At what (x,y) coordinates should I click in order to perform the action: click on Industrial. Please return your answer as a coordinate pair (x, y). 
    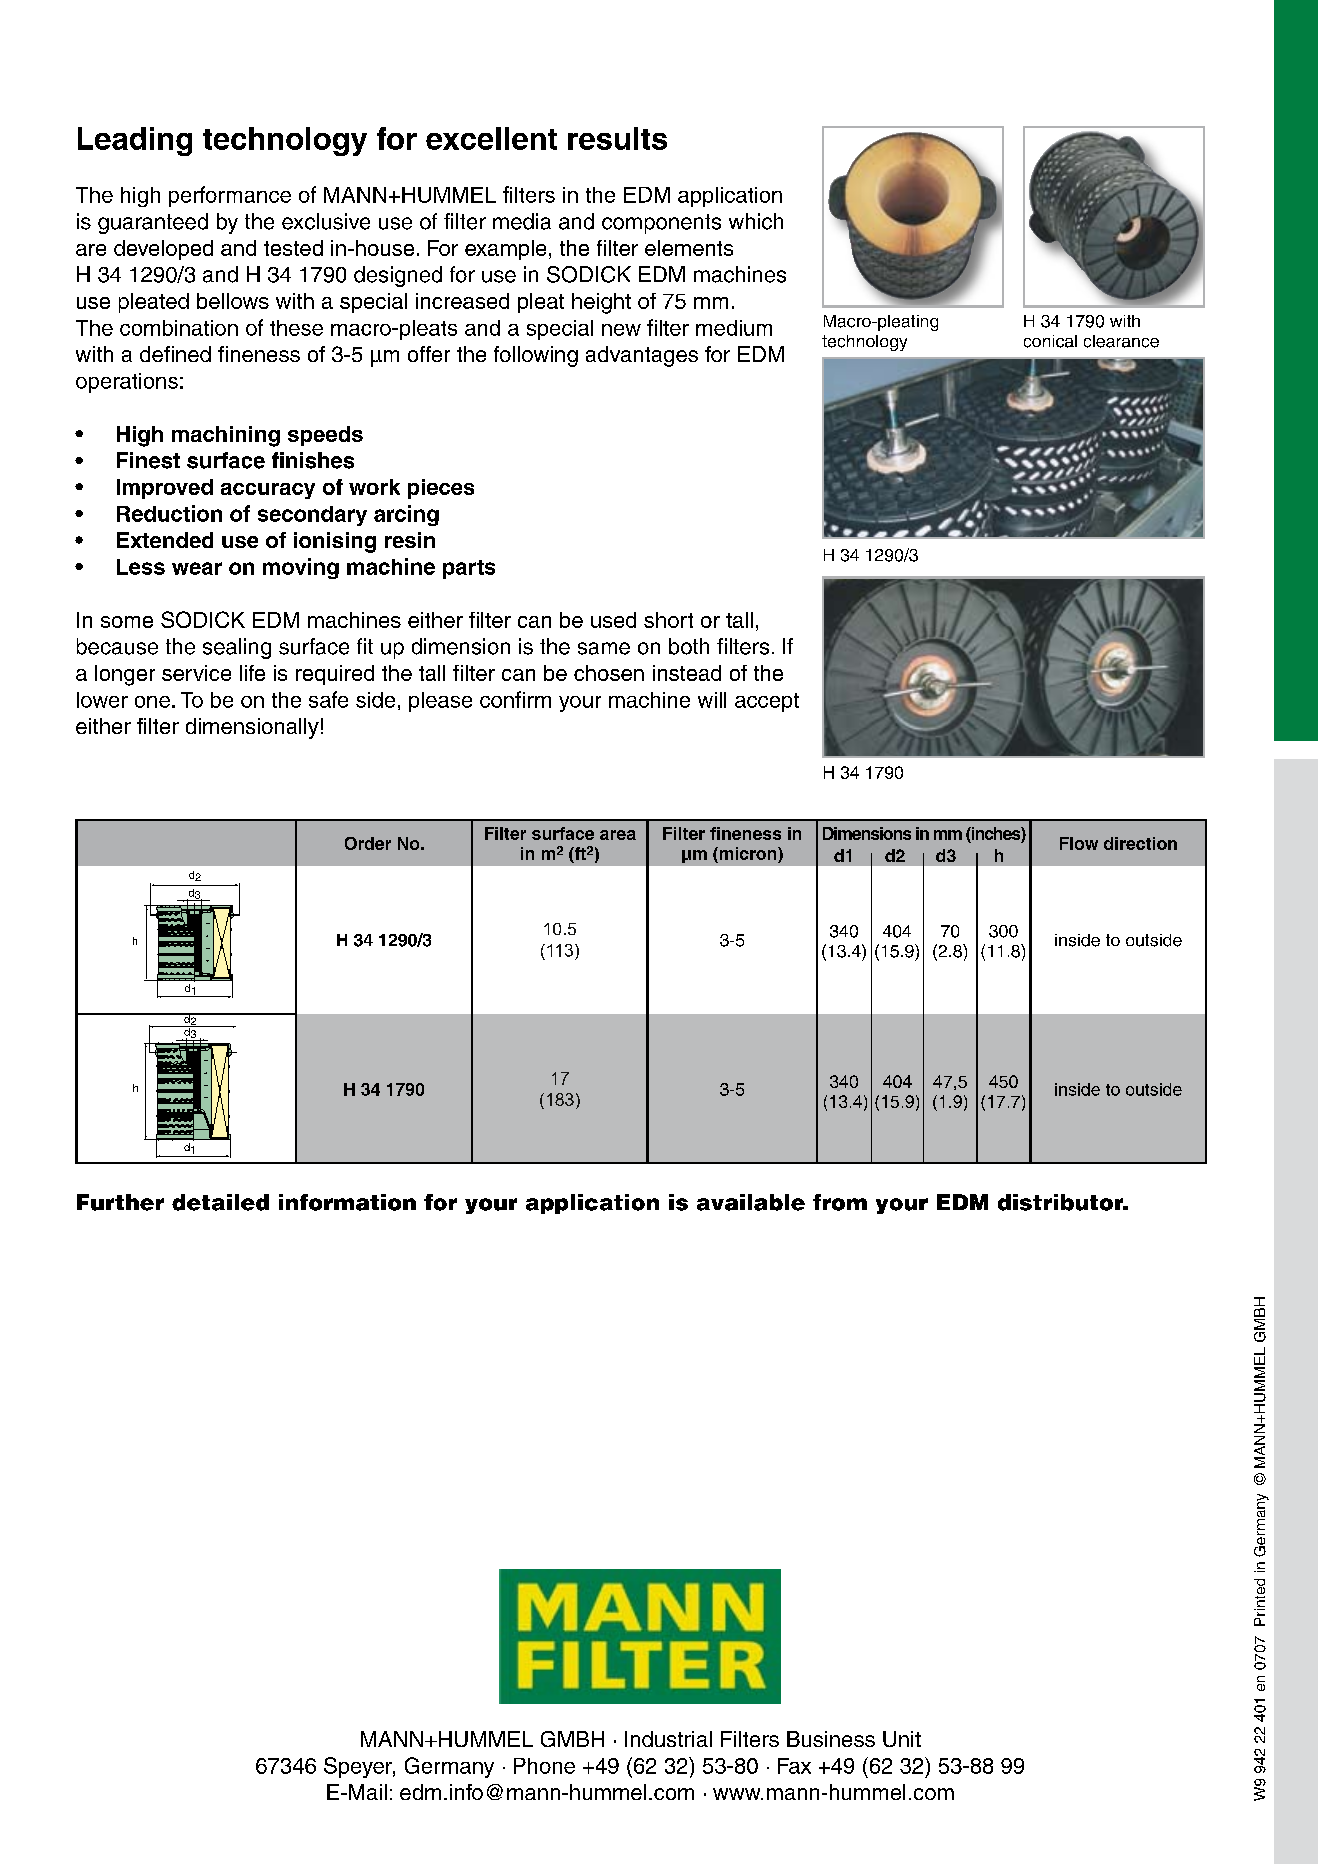
    Looking at the image, I should click on (668, 1739).
